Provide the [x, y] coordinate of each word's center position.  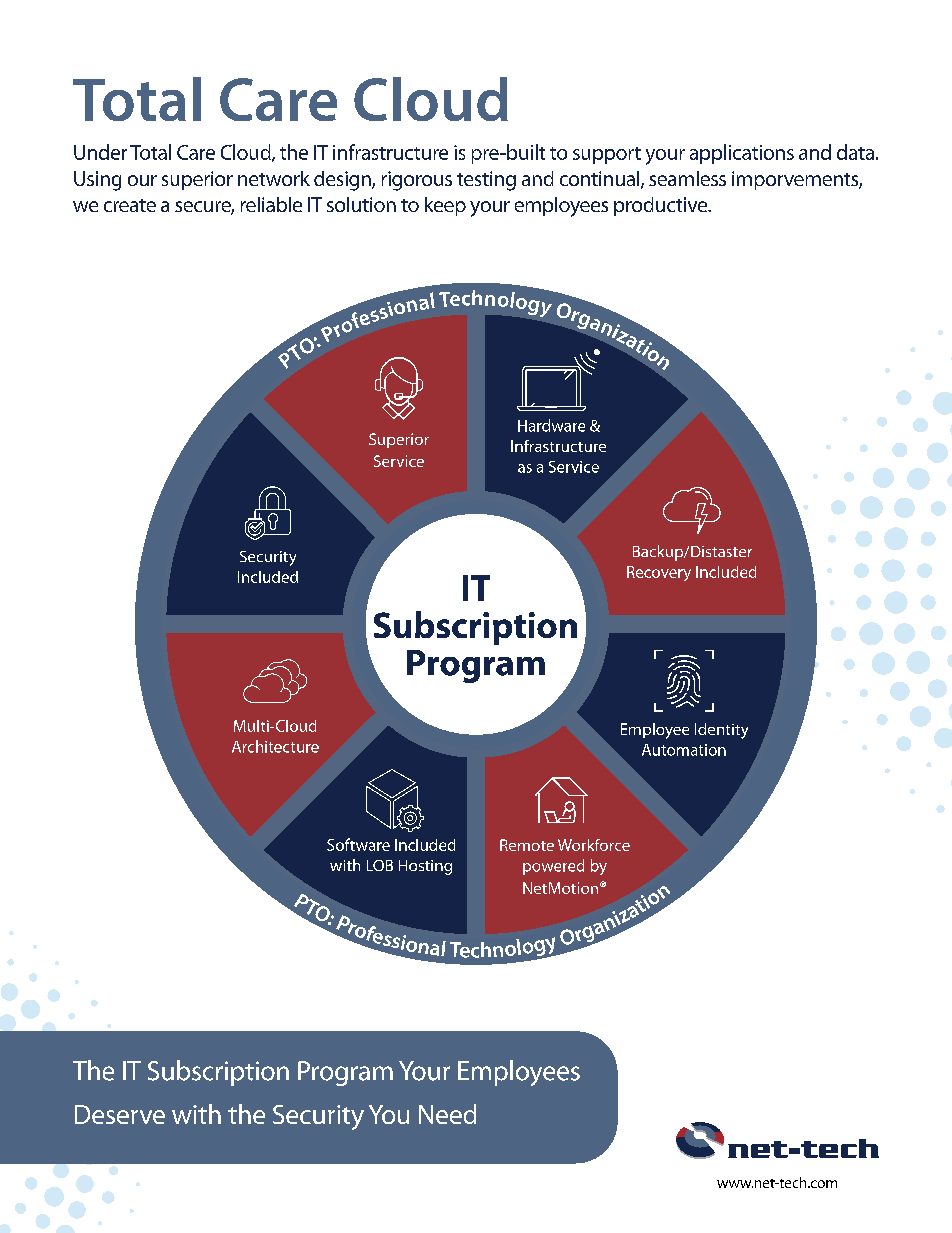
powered [553, 867]
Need [447, 1114]
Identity [721, 731]
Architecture [275, 746]
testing [486, 181]
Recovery [659, 573]
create [130, 205]
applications [742, 154]
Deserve [120, 1114]
